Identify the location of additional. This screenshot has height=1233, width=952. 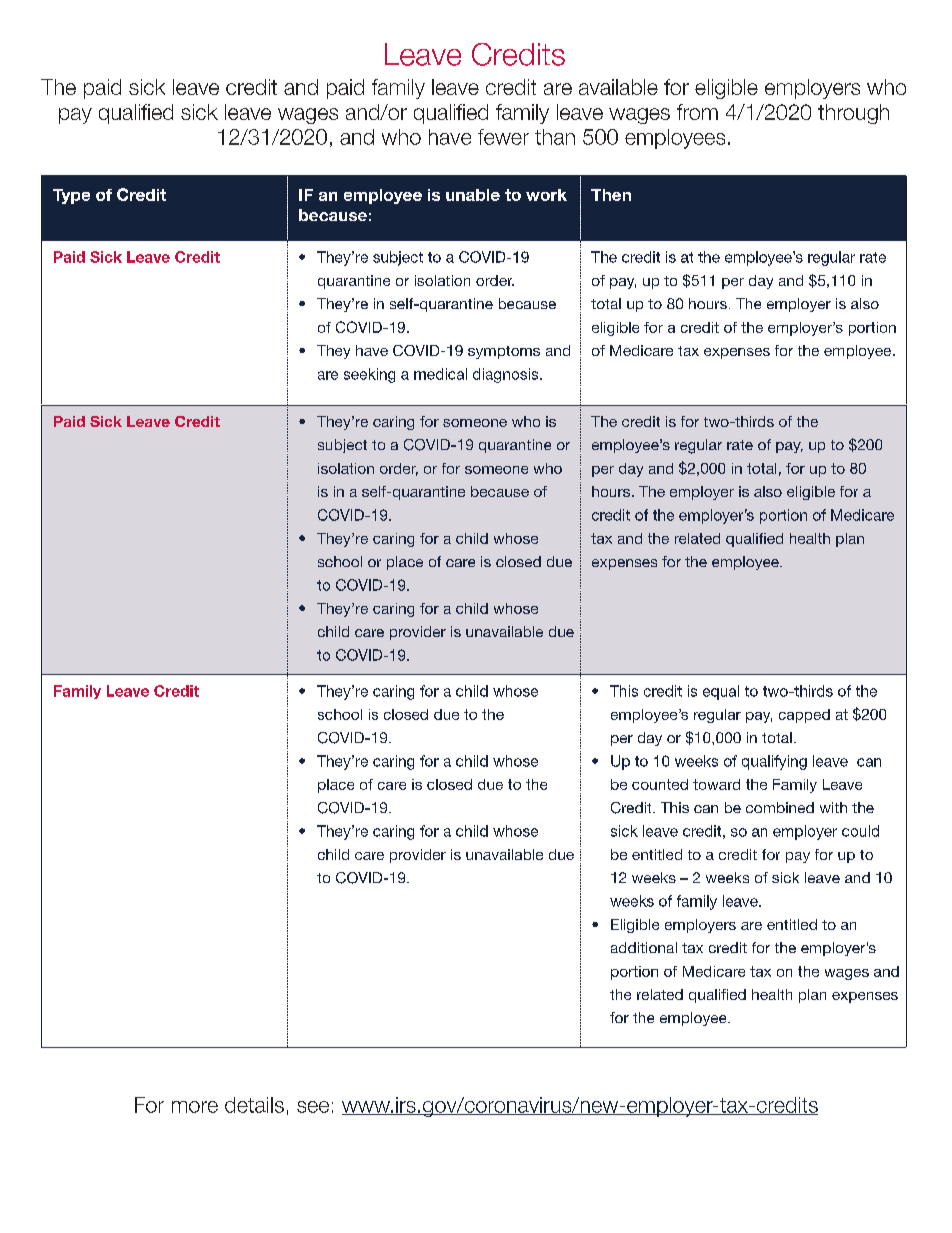
(644, 947).
